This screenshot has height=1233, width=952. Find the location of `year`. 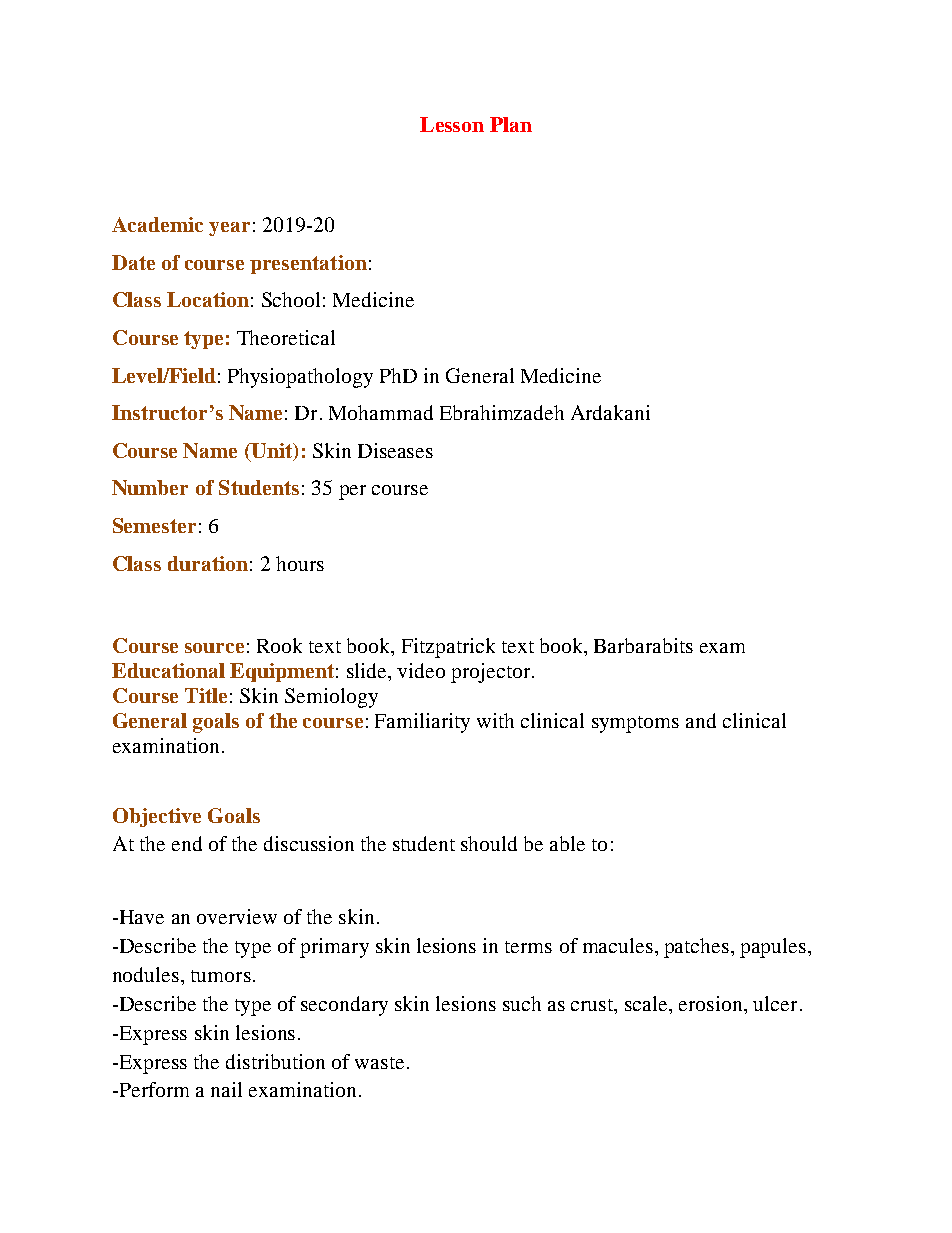

year is located at coordinates (229, 229).
